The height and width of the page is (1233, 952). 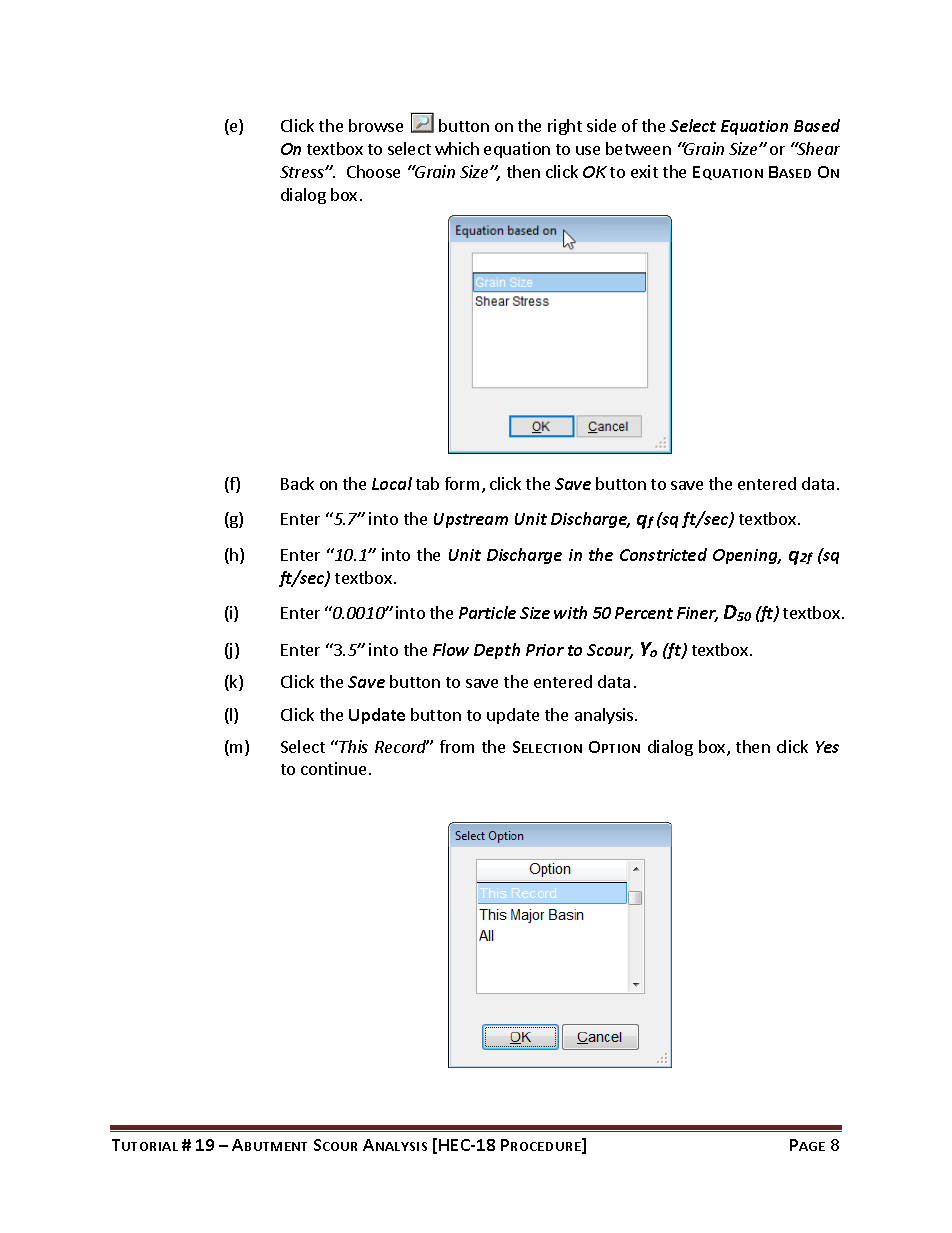 I want to click on Constricted, so click(x=663, y=554).
